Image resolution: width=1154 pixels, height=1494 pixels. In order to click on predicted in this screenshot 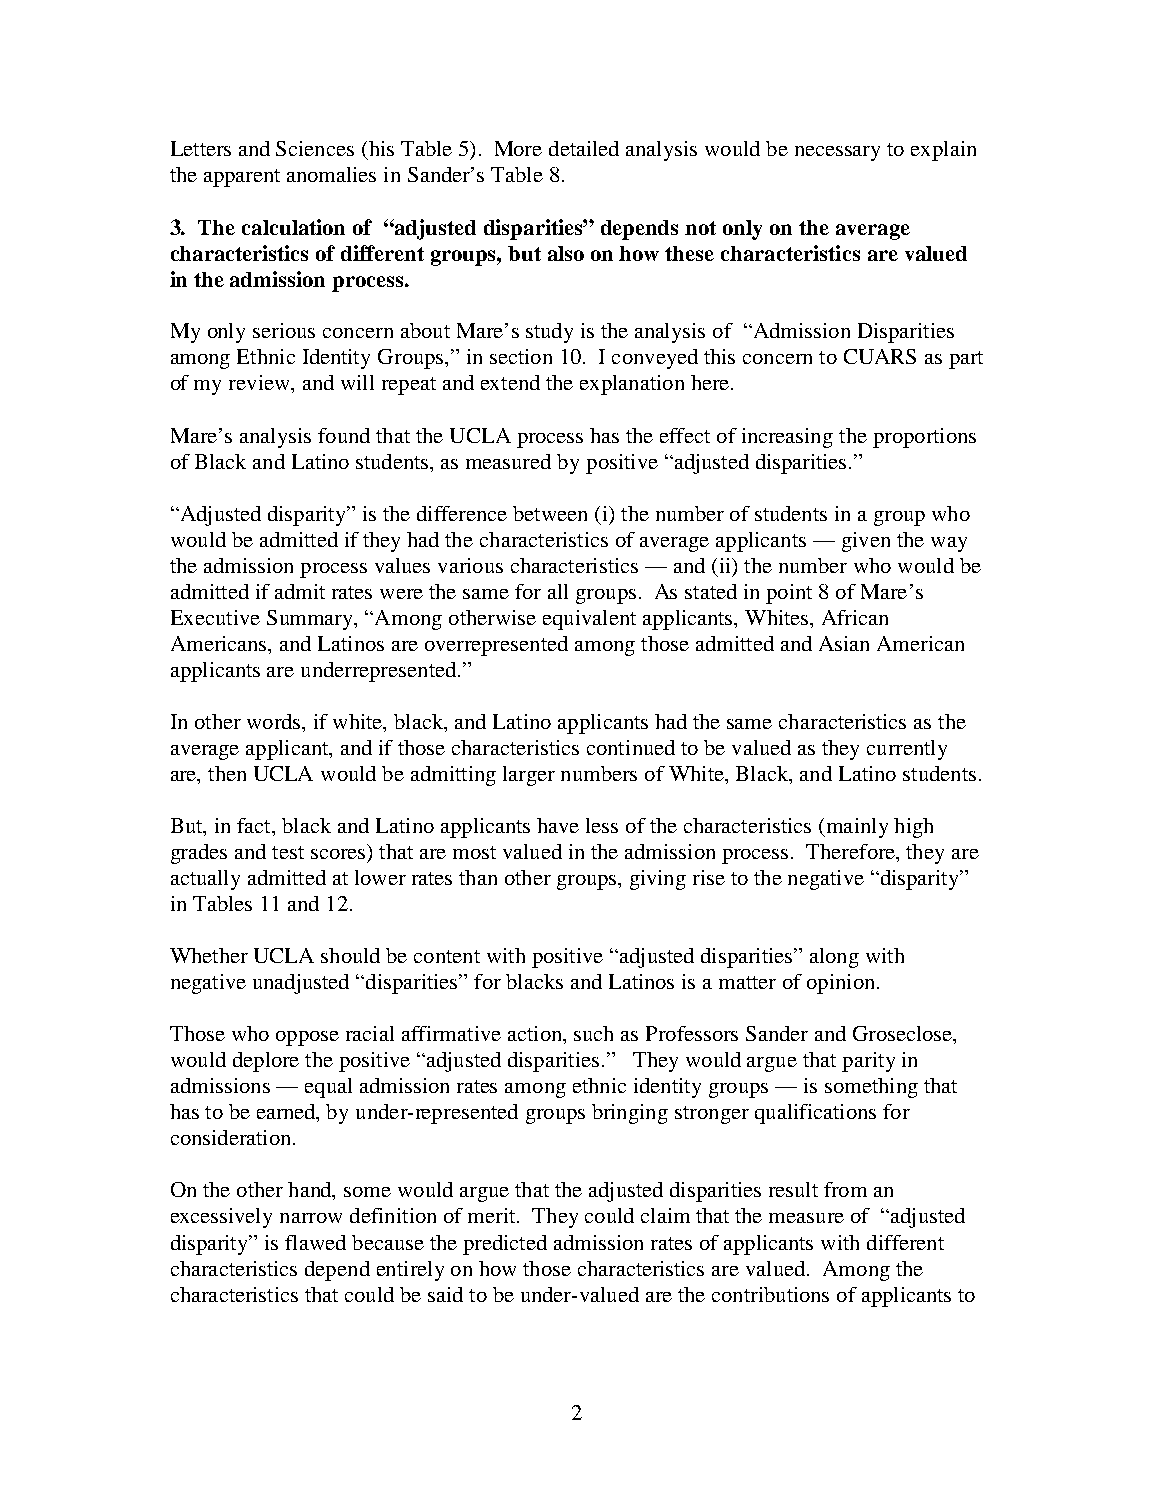, I will do `click(505, 1245)`.
